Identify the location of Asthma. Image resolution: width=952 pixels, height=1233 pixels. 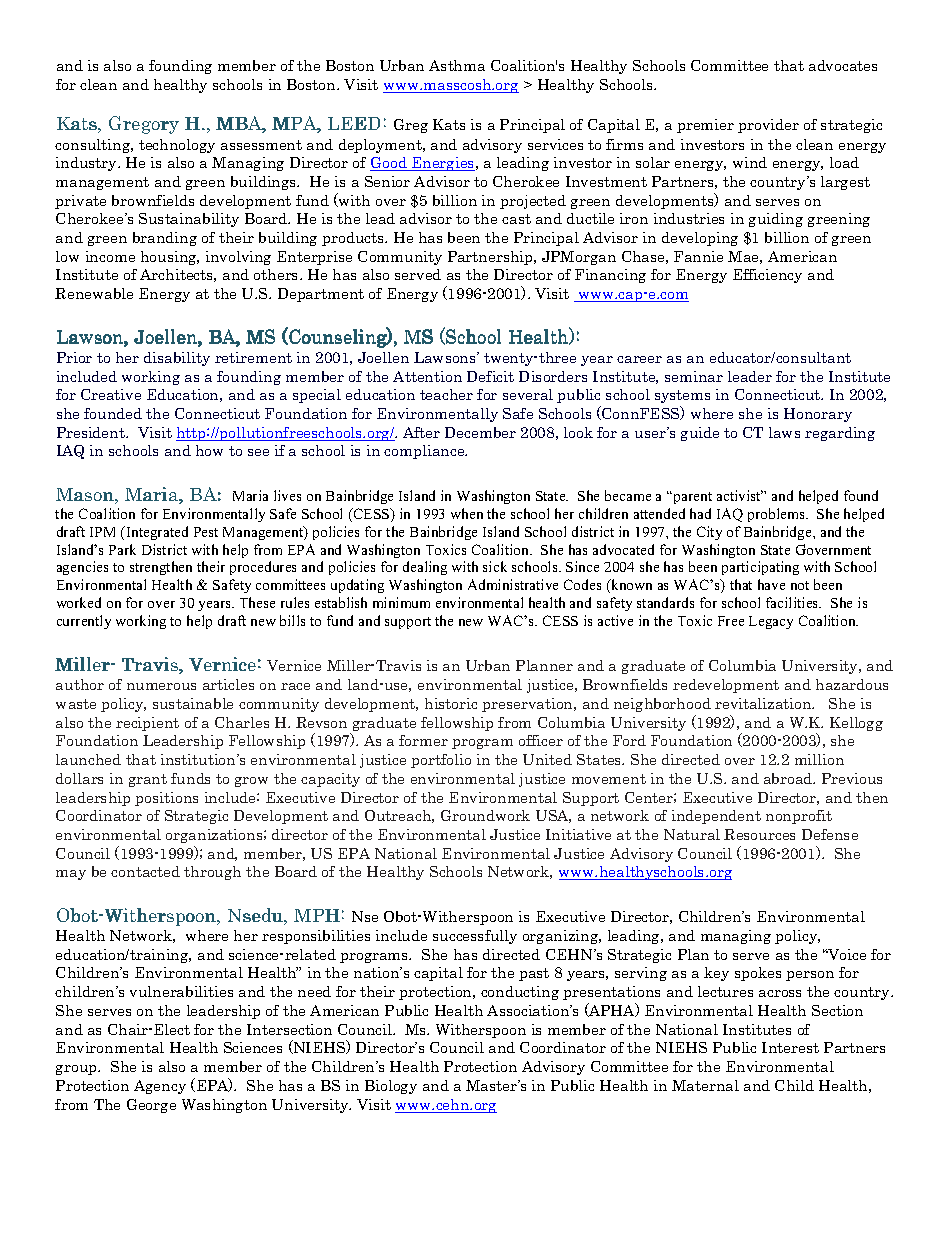
(457, 65).
